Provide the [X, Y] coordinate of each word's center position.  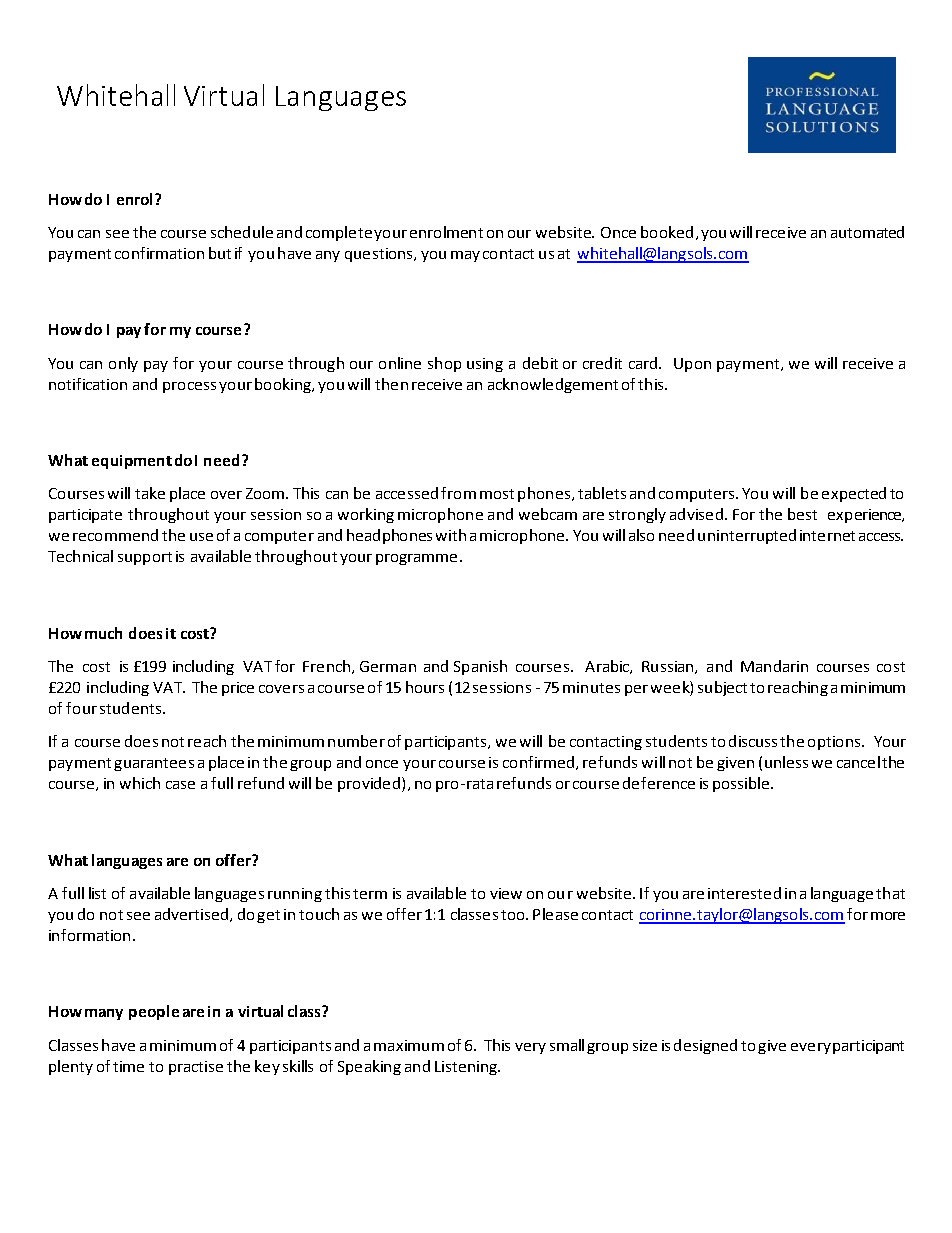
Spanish [480, 667]
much [103, 633]
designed [705, 1046]
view [506, 893]
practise [196, 1068]
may [465, 256]
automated [867, 232]
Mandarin [774, 666]
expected [854, 494]
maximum [409, 1045]
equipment [132, 462]
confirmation [159, 253]
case [180, 785]
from [458, 493]
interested [744, 893]
